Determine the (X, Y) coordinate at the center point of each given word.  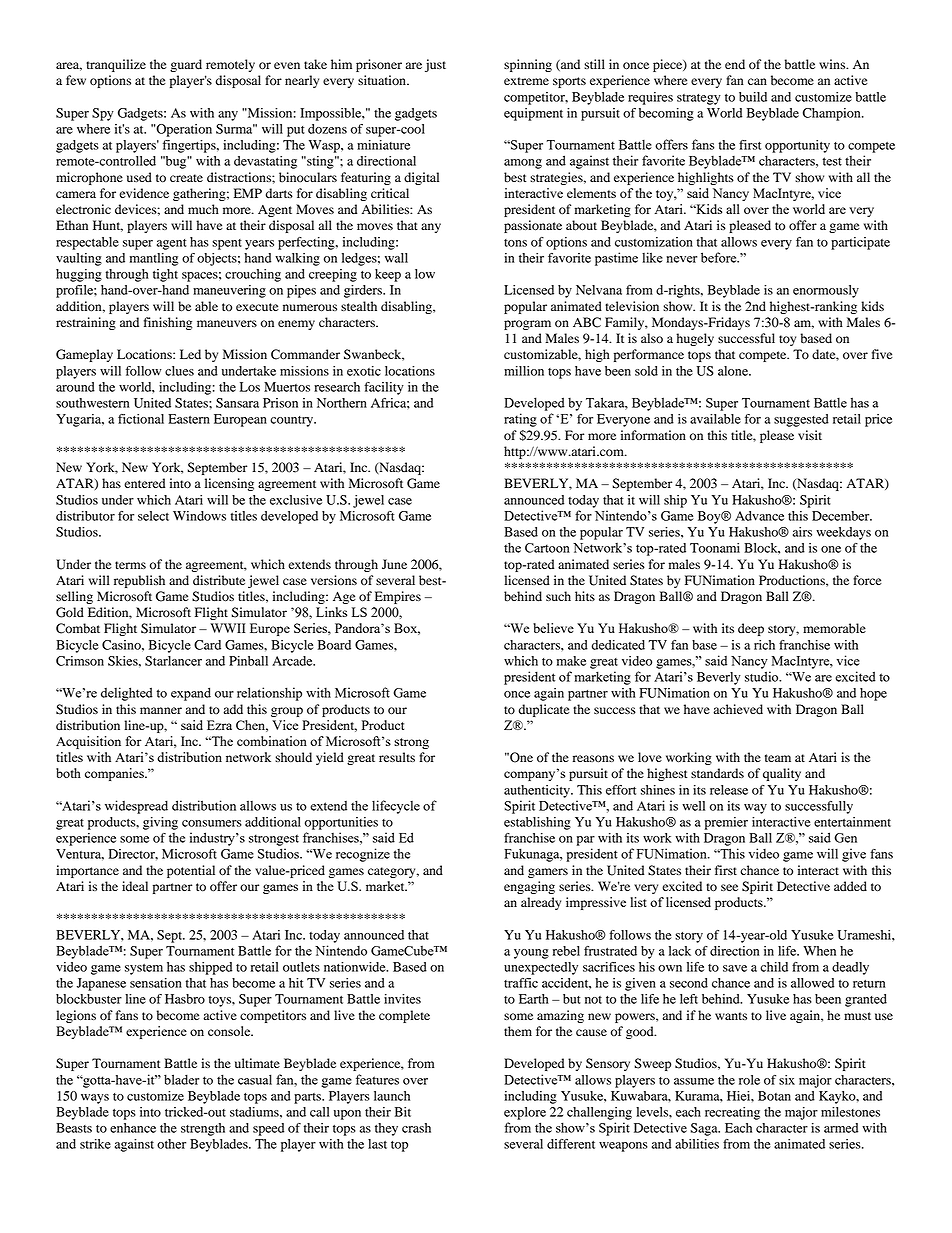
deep (751, 629)
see (729, 887)
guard (186, 65)
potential (191, 871)
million (524, 371)
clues (179, 371)
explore (525, 1113)
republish (139, 581)
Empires (398, 597)
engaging (529, 887)
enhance (133, 1128)
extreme (526, 81)
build (753, 97)
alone (734, 371)
